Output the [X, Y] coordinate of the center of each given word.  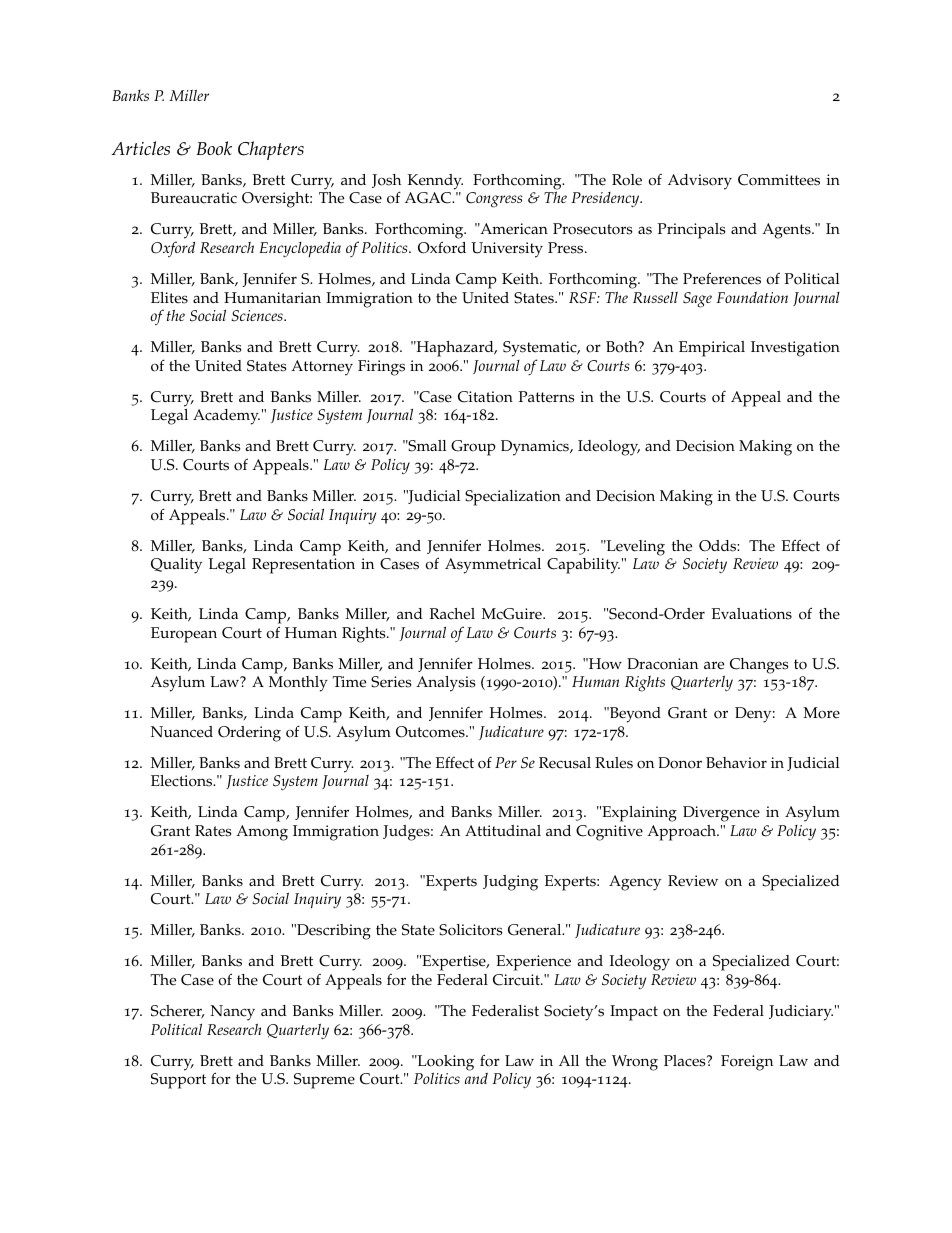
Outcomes [431, 732]
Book [214, 148]
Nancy [232, 1013]
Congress [494, 200]
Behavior [736, 763]
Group [473, 448]
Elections [183, 781]
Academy [226, 417]
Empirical [712, 349]
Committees [779, 180]
